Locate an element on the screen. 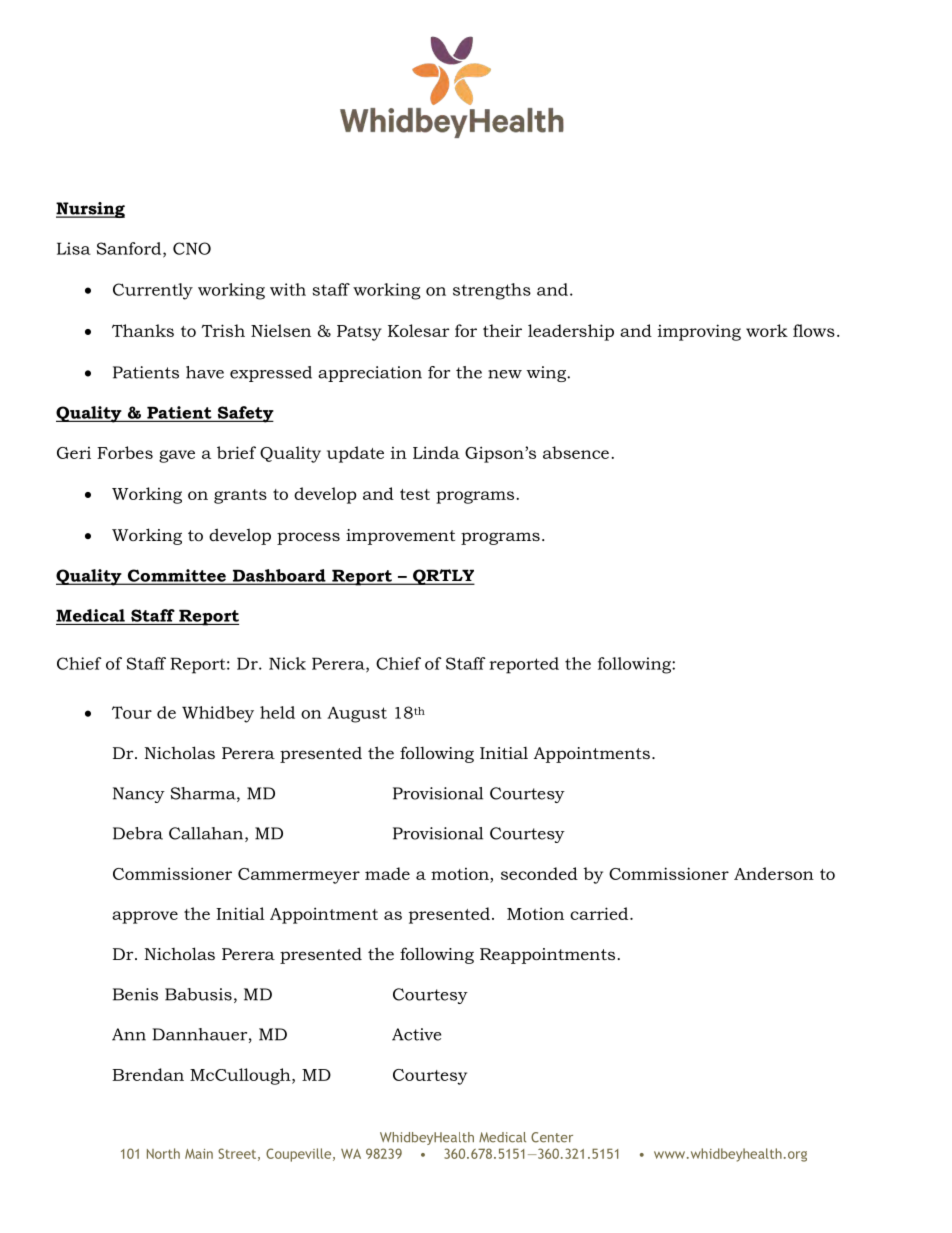 The image size is (952, 1233). North is located at coordinates (163, 1153).
